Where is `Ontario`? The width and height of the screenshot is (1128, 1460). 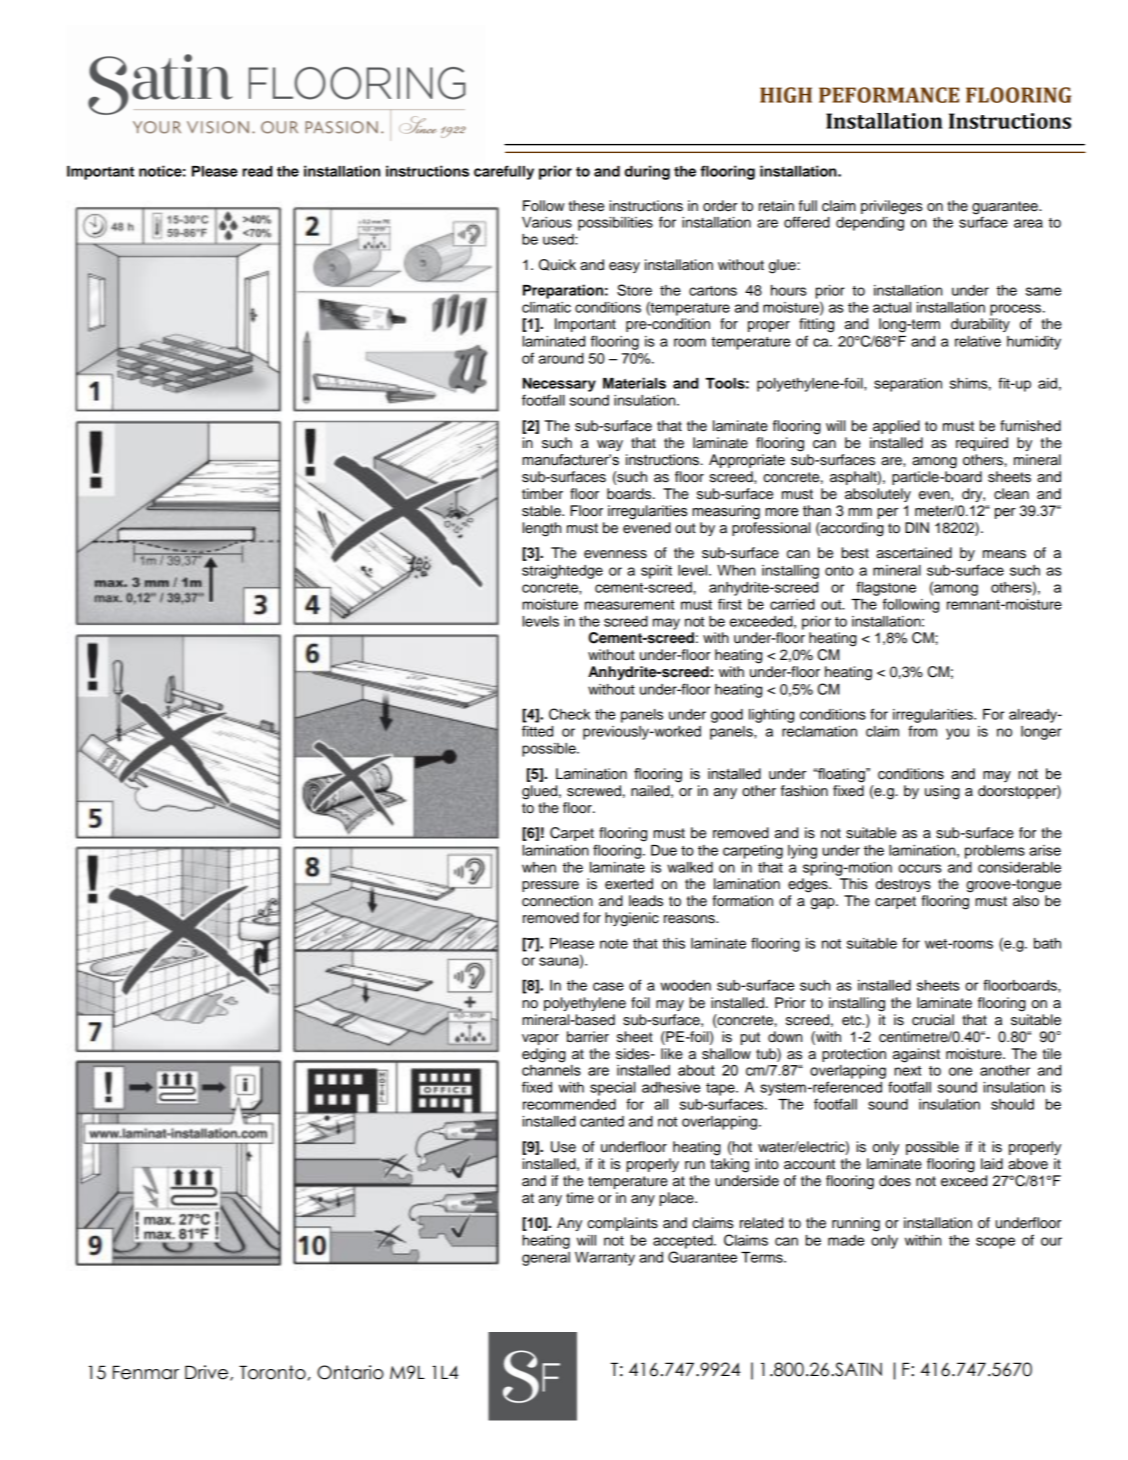
Ontario is located at coordinates (350, 1372).
